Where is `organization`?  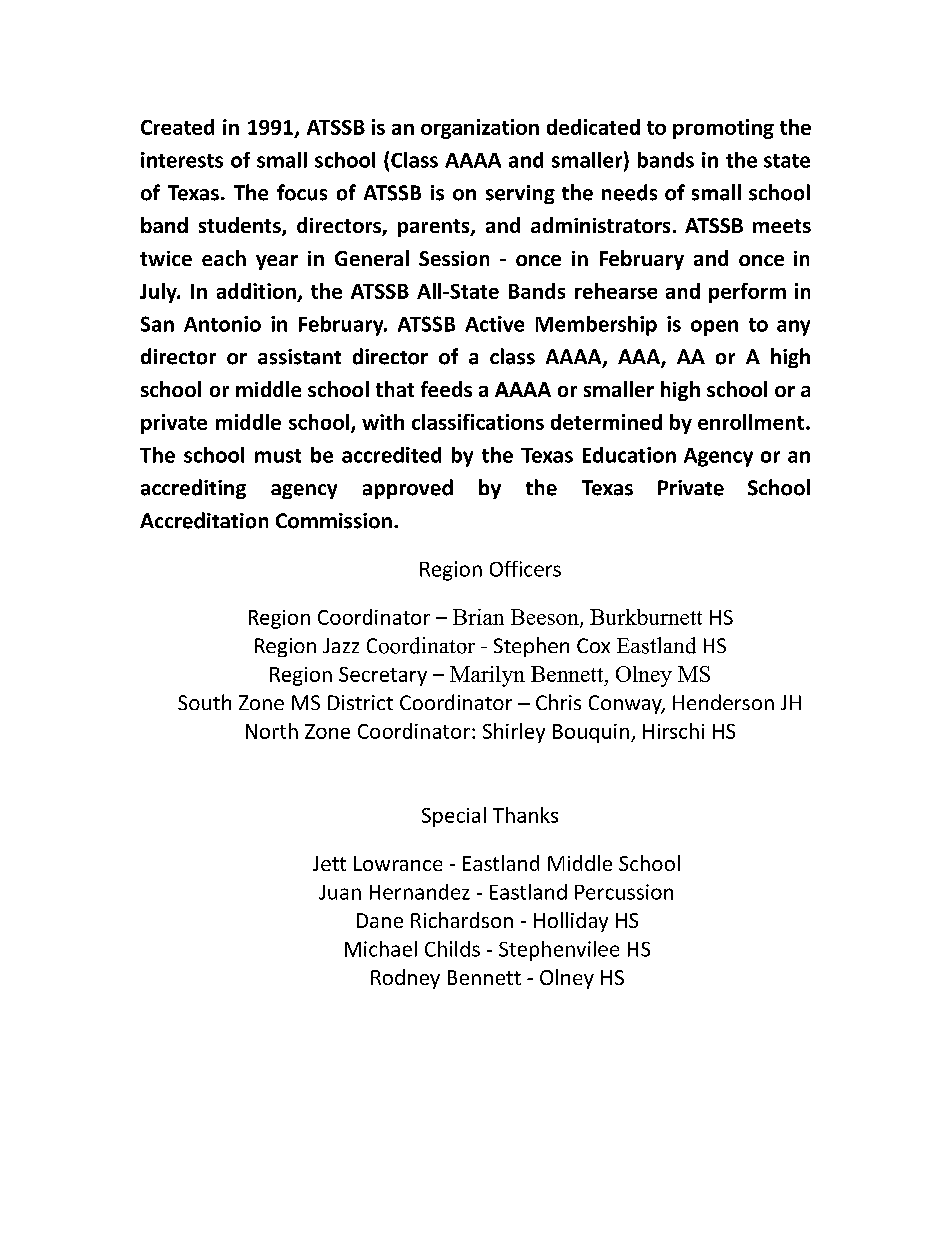 organization is located at coordinates (480, 129).
